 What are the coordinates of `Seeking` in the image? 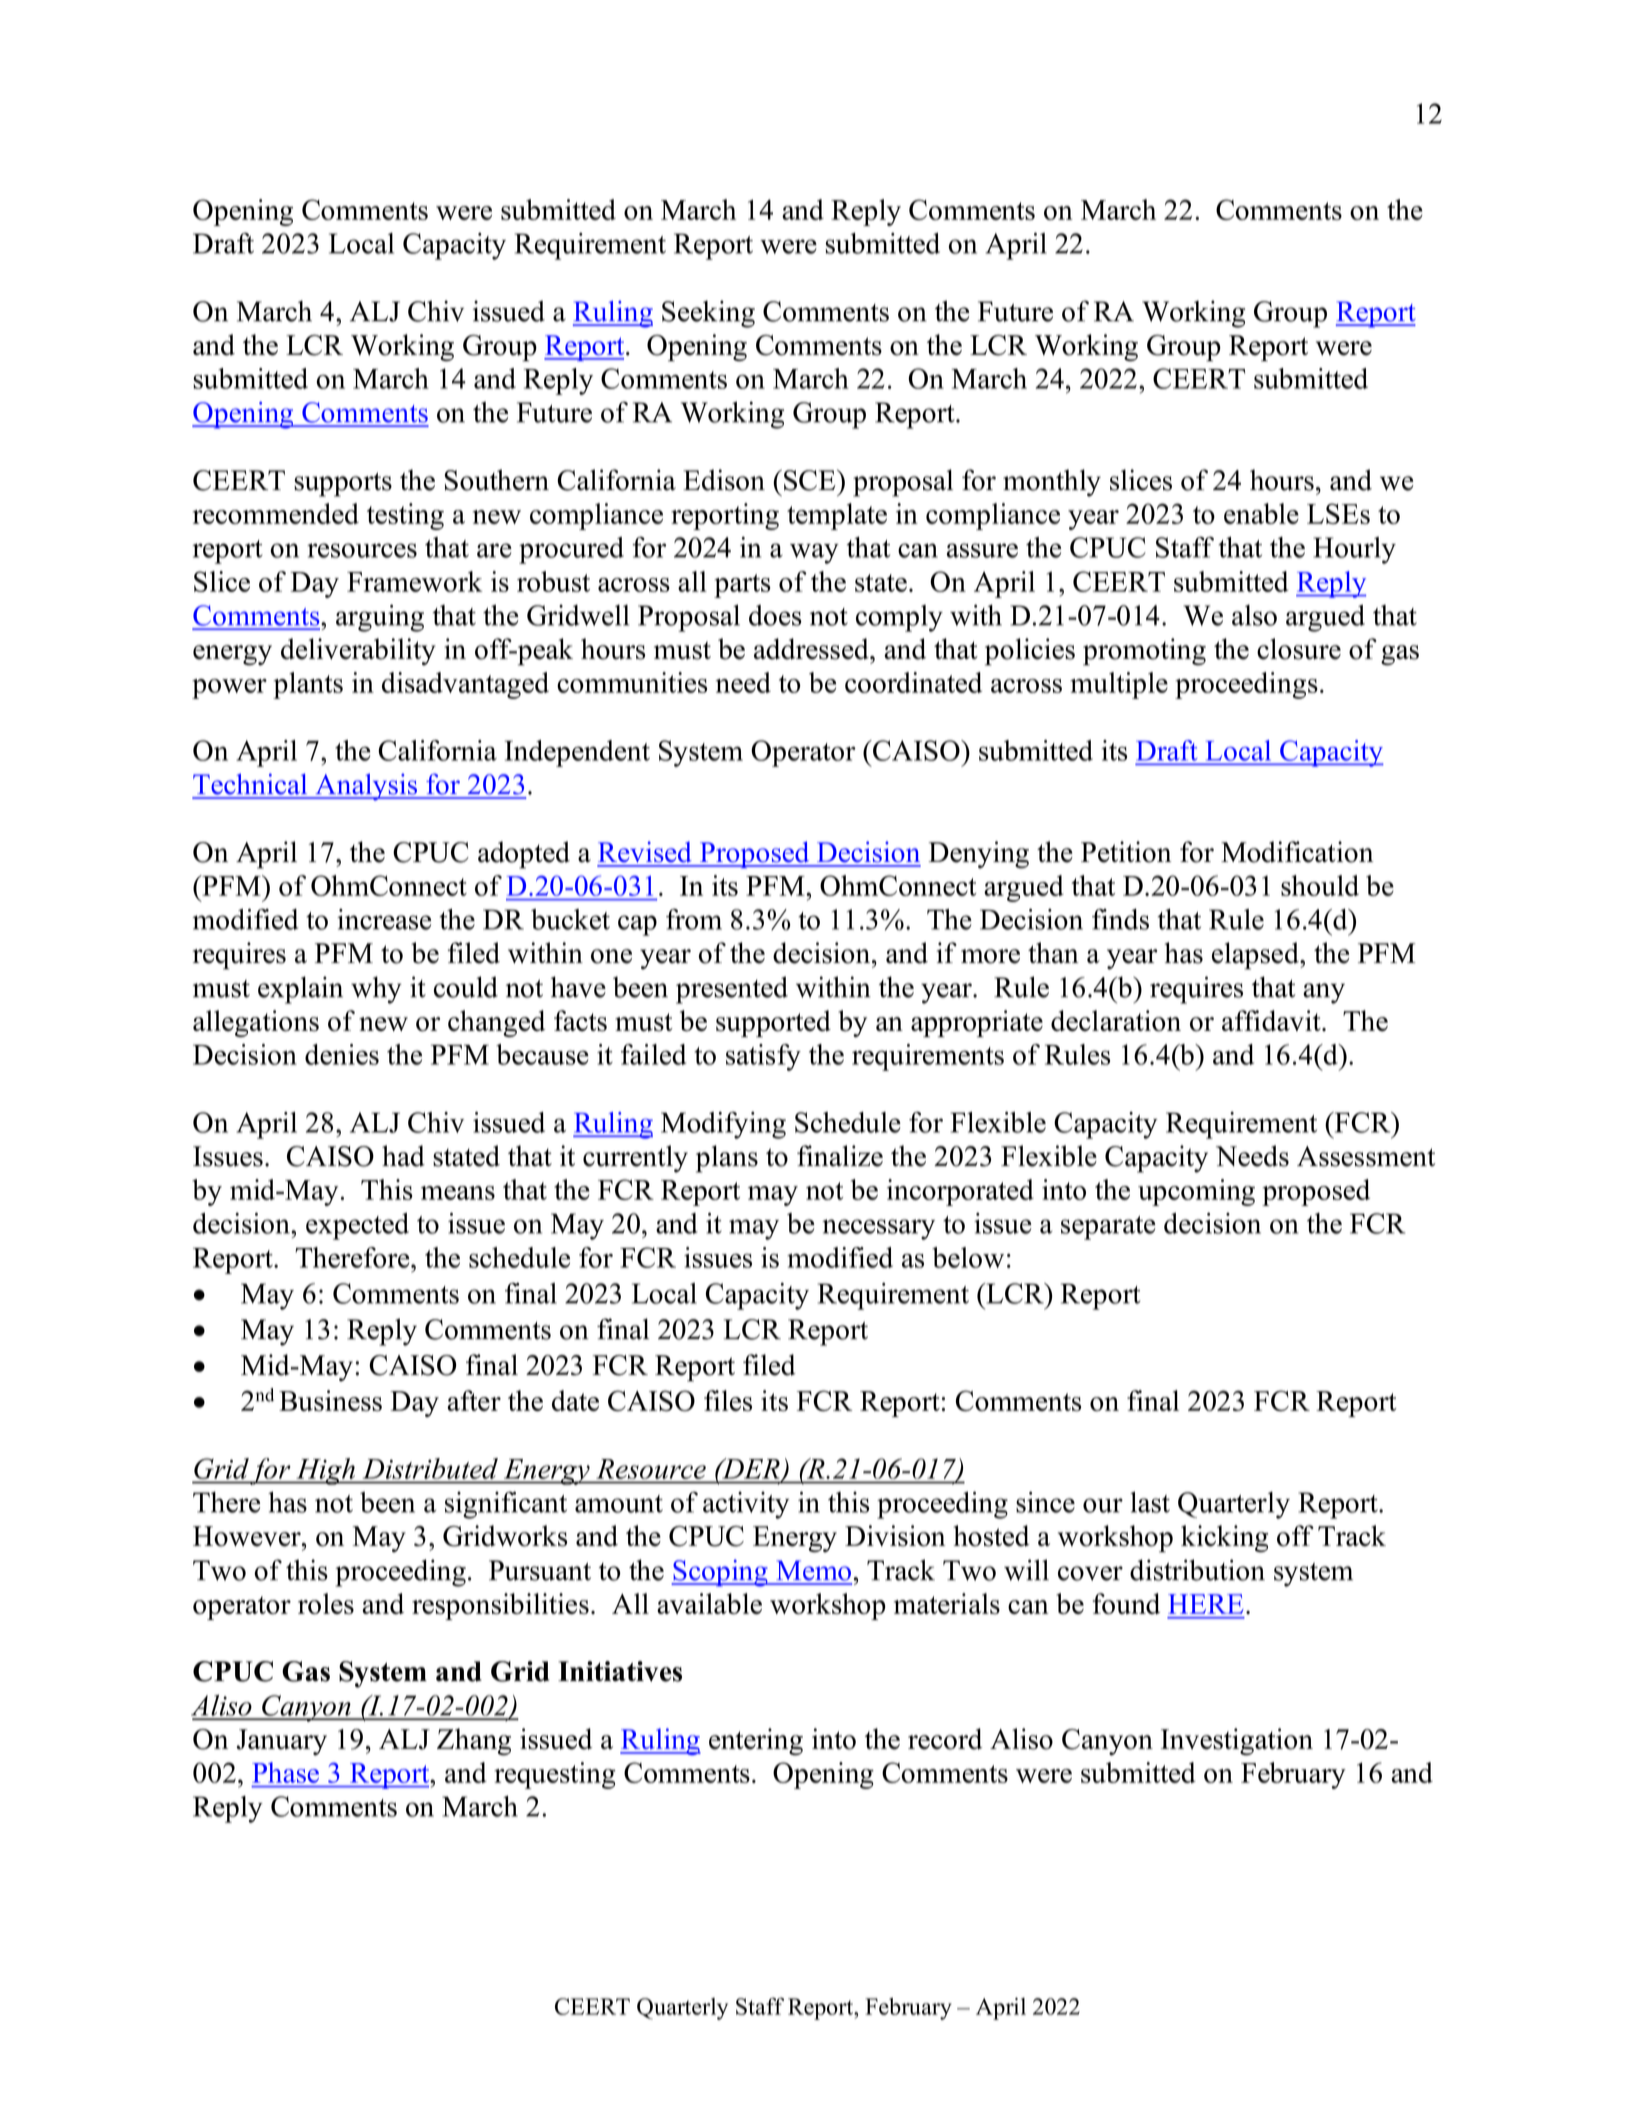 It's located at (708, 314).
